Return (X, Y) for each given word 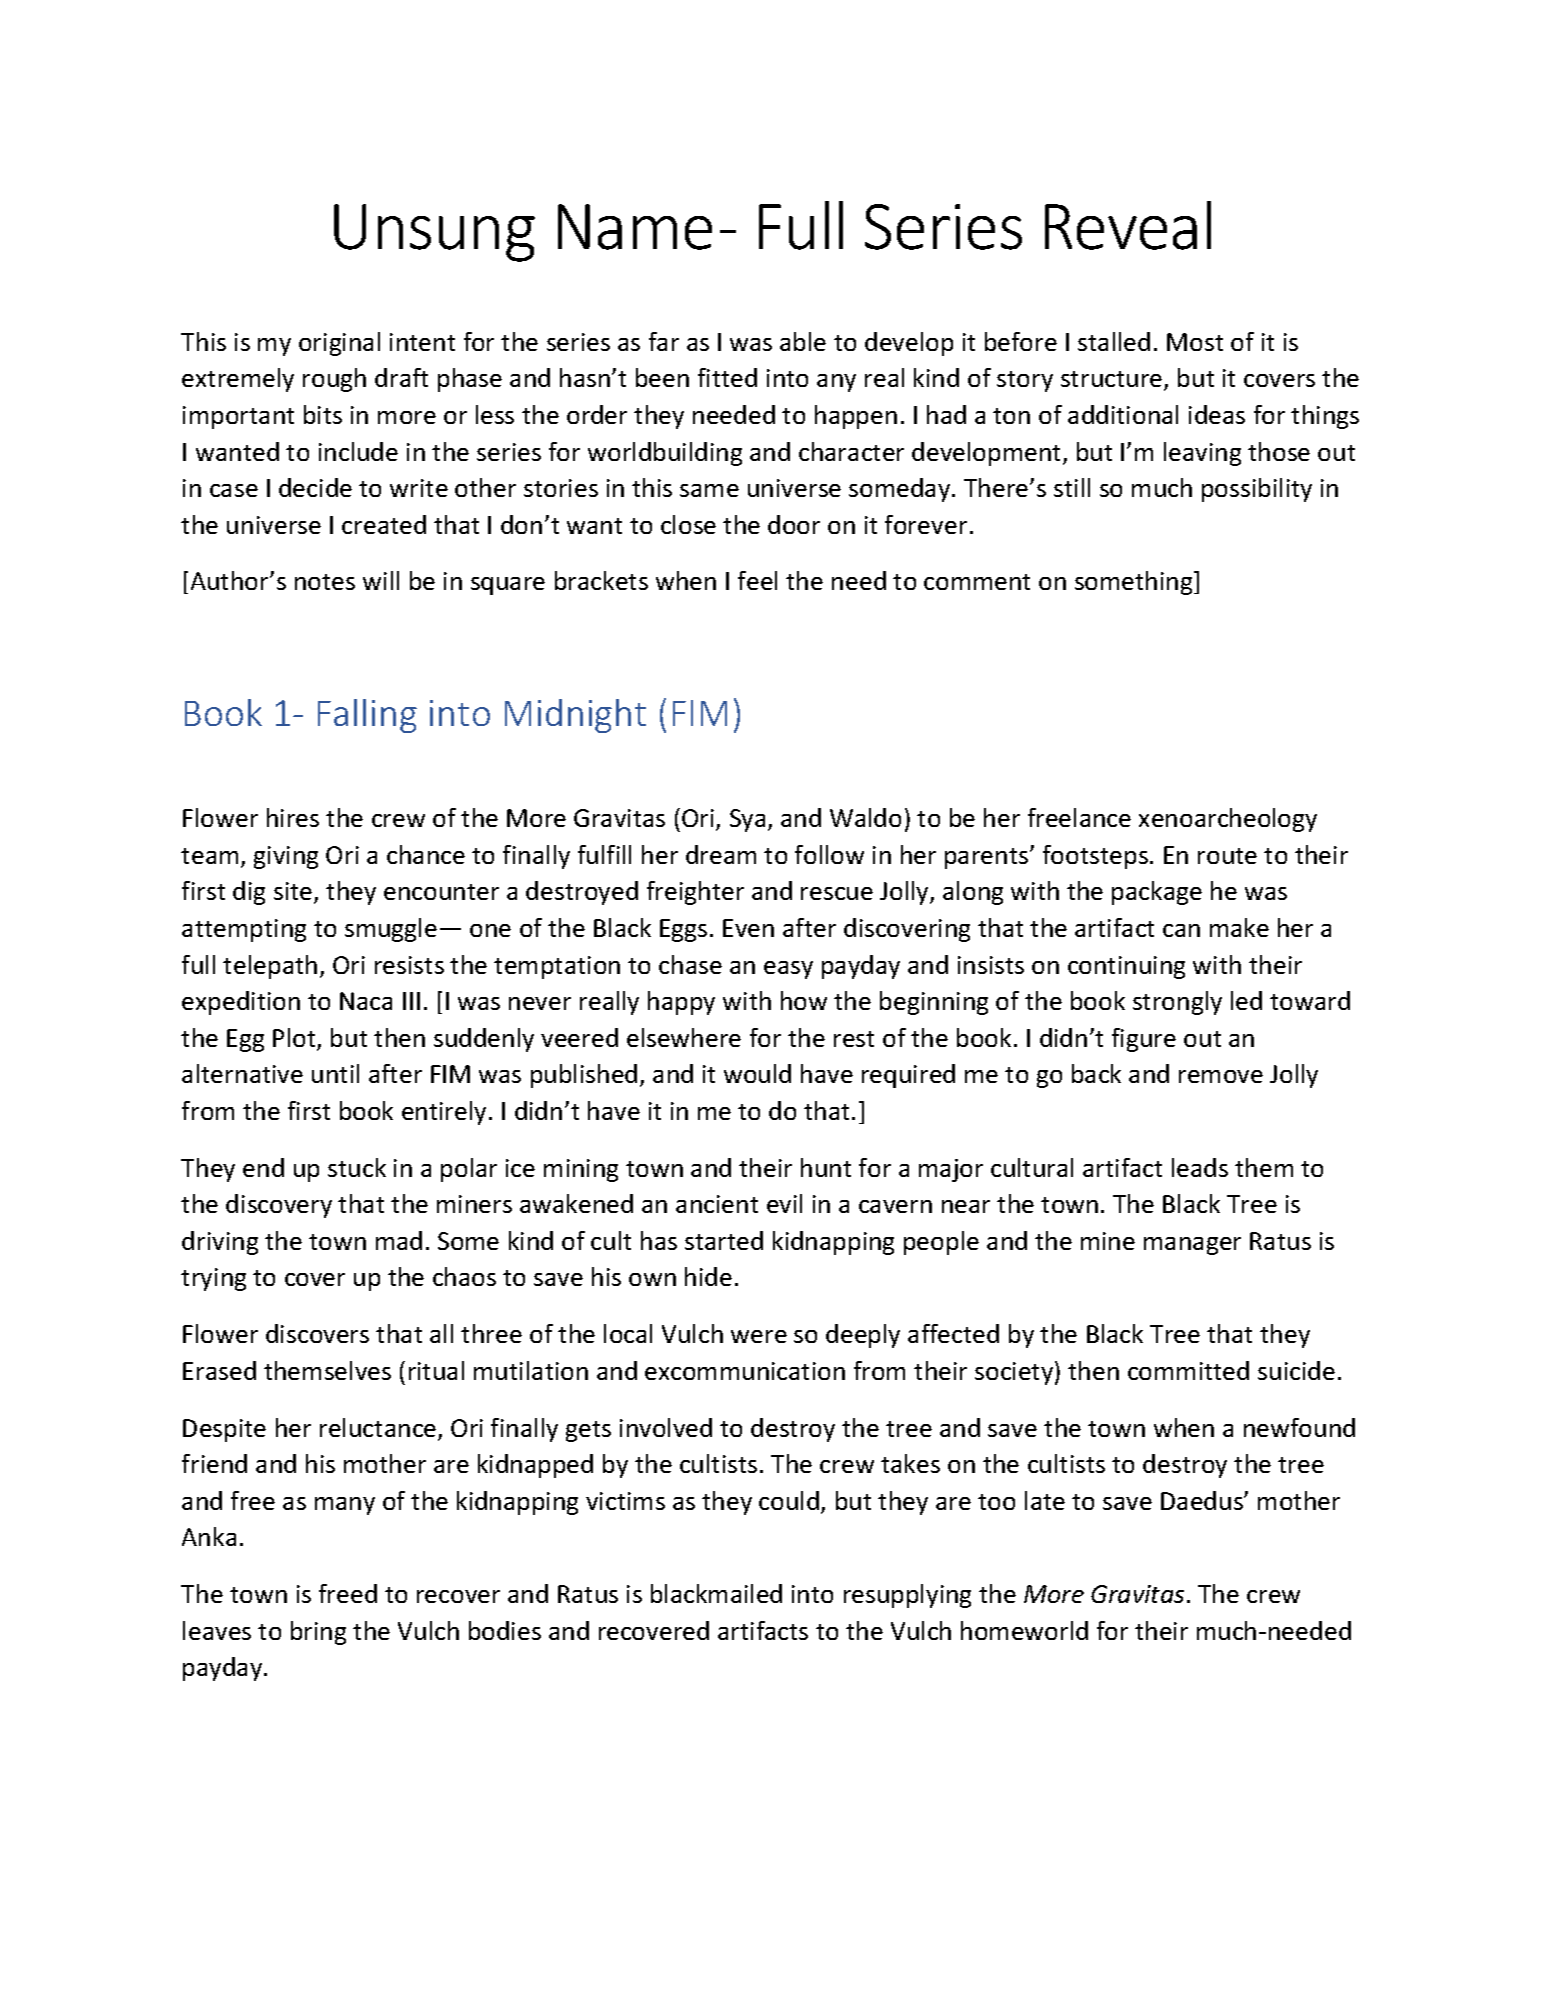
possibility (1257, 490)
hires (293, 817)
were (759, 1336)
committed (1188, 1370)
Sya (747, 820)
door (794, 524)
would (757, 1073)
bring (318, 1633)
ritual (436, 1370)
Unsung (434, 233)
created (384, 524)
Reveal (1128, 225)
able (803, 341)
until (335, 1073)
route (1227, 856)
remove (1221, 1076)
